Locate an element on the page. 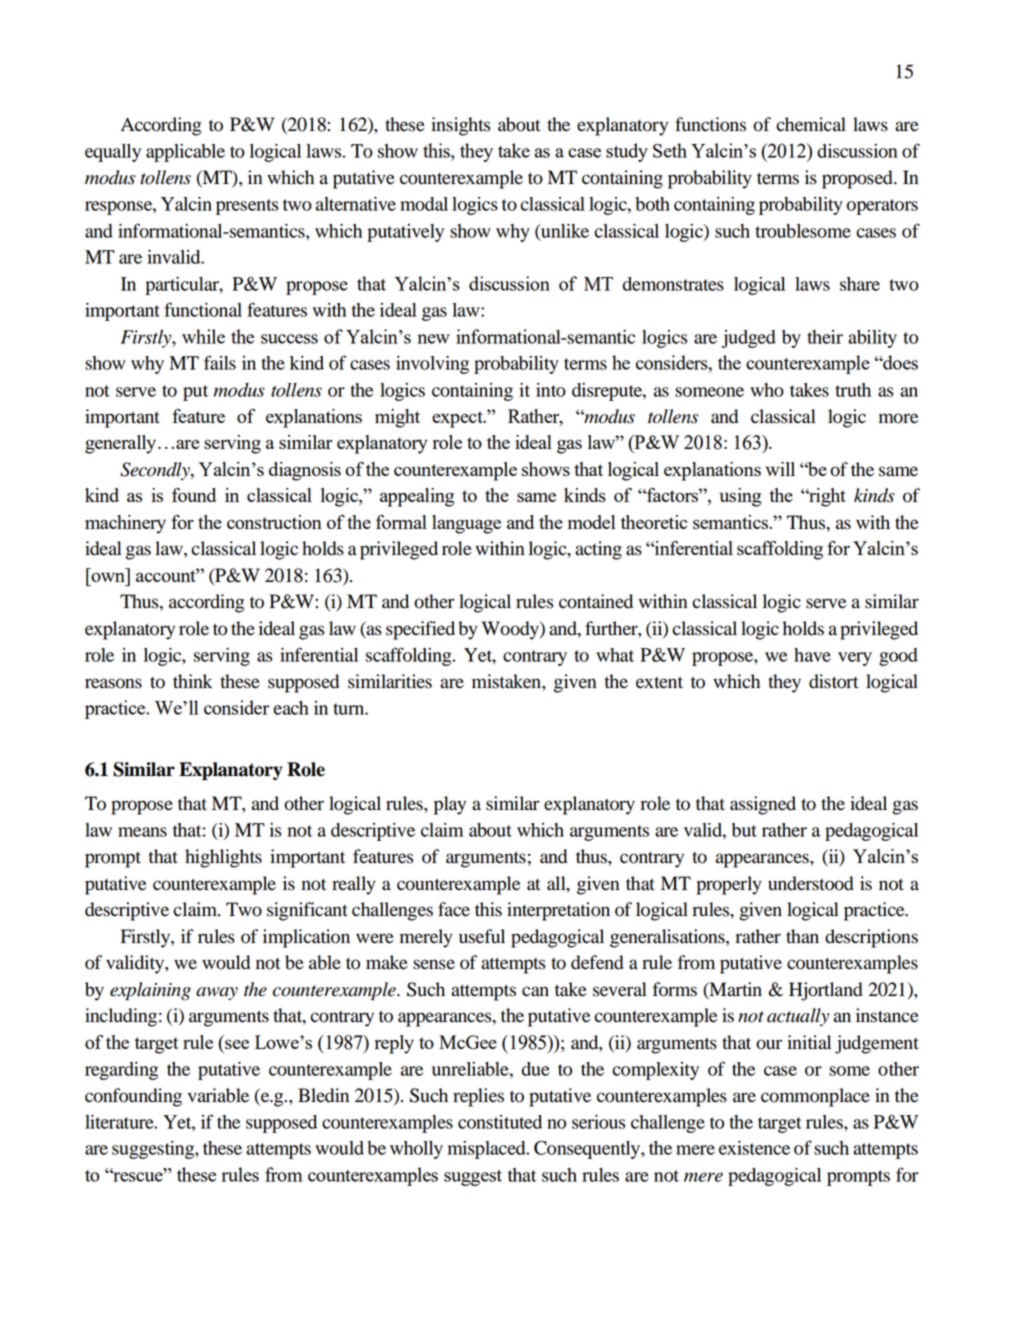  face is located at coordinates (454, 909).
